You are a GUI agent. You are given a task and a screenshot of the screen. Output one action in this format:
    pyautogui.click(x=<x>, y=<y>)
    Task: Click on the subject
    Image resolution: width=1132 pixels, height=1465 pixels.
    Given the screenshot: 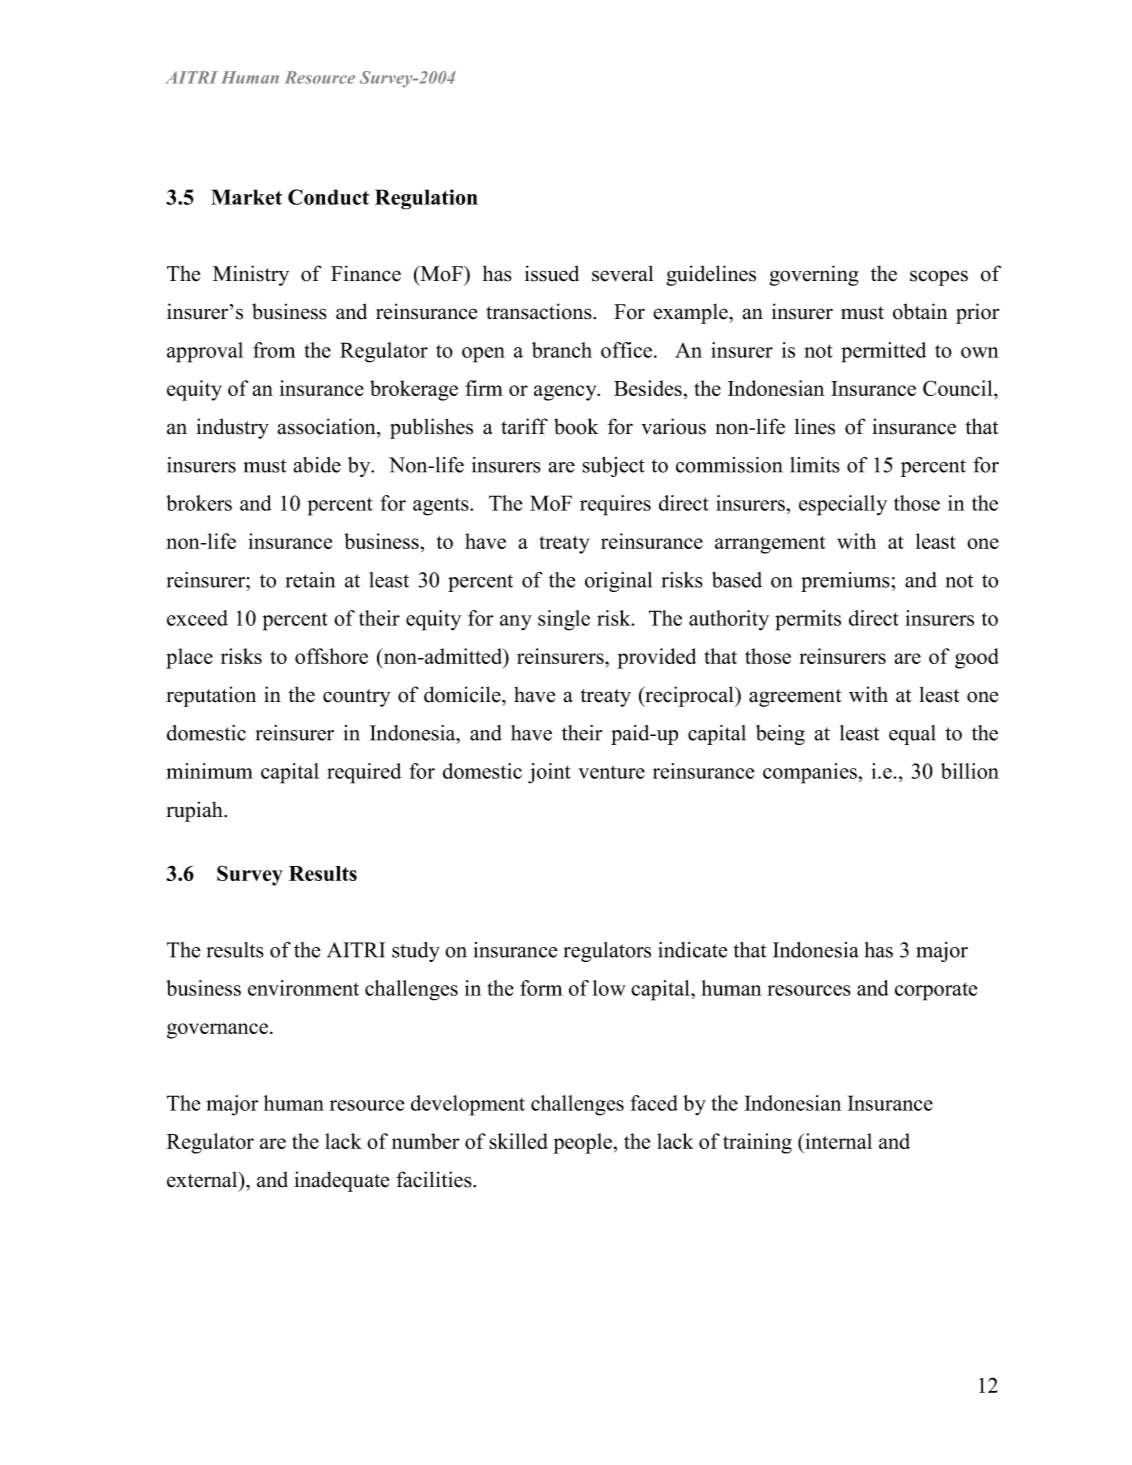 What is the action you would take?
    pyautogui.click(x=613, y=467)
